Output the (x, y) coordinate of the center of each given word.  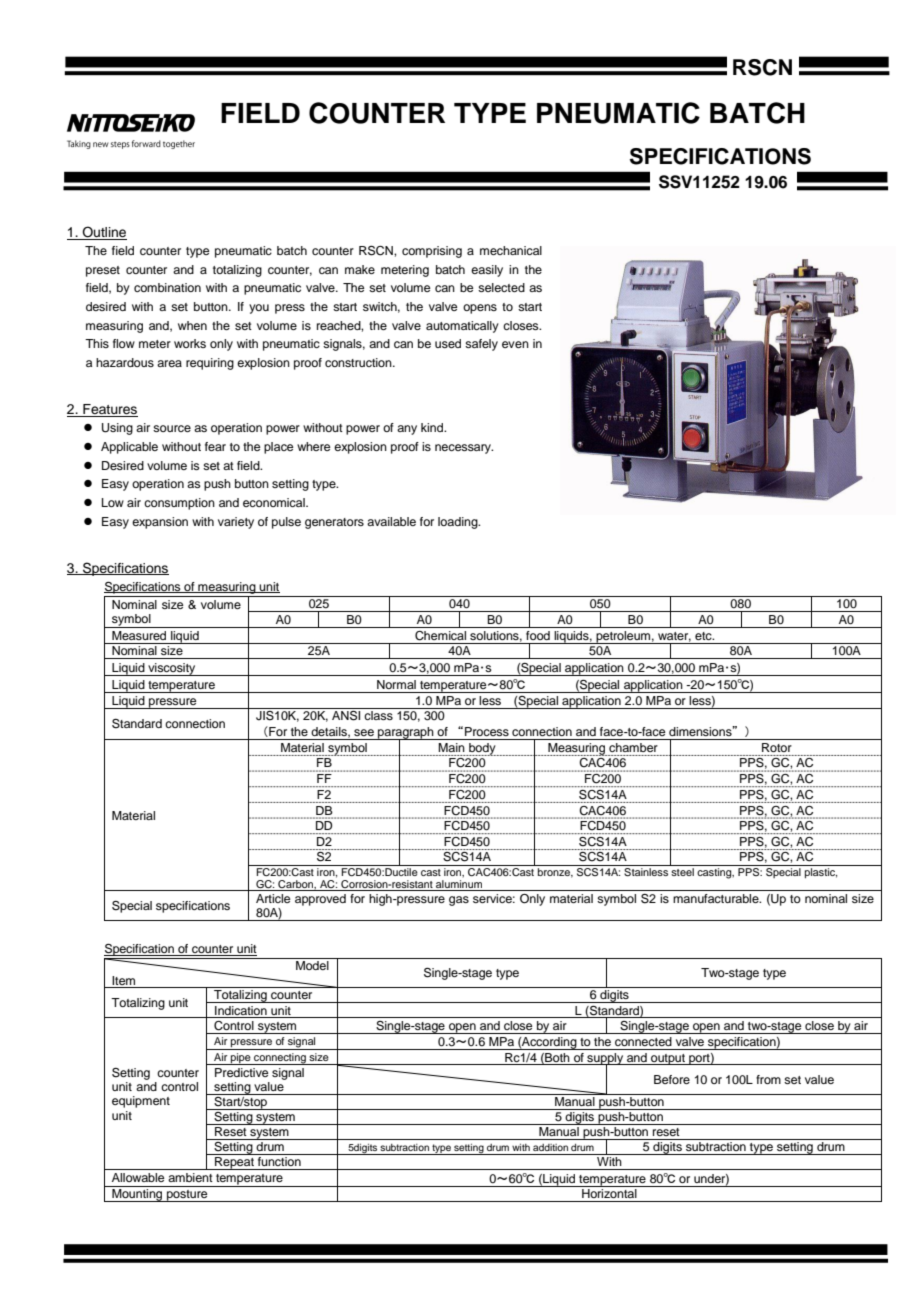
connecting (280, 1059)
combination (167, 287)
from (768, 1079)
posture (187, 1196)
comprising (432, 252)
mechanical (511, 250)
